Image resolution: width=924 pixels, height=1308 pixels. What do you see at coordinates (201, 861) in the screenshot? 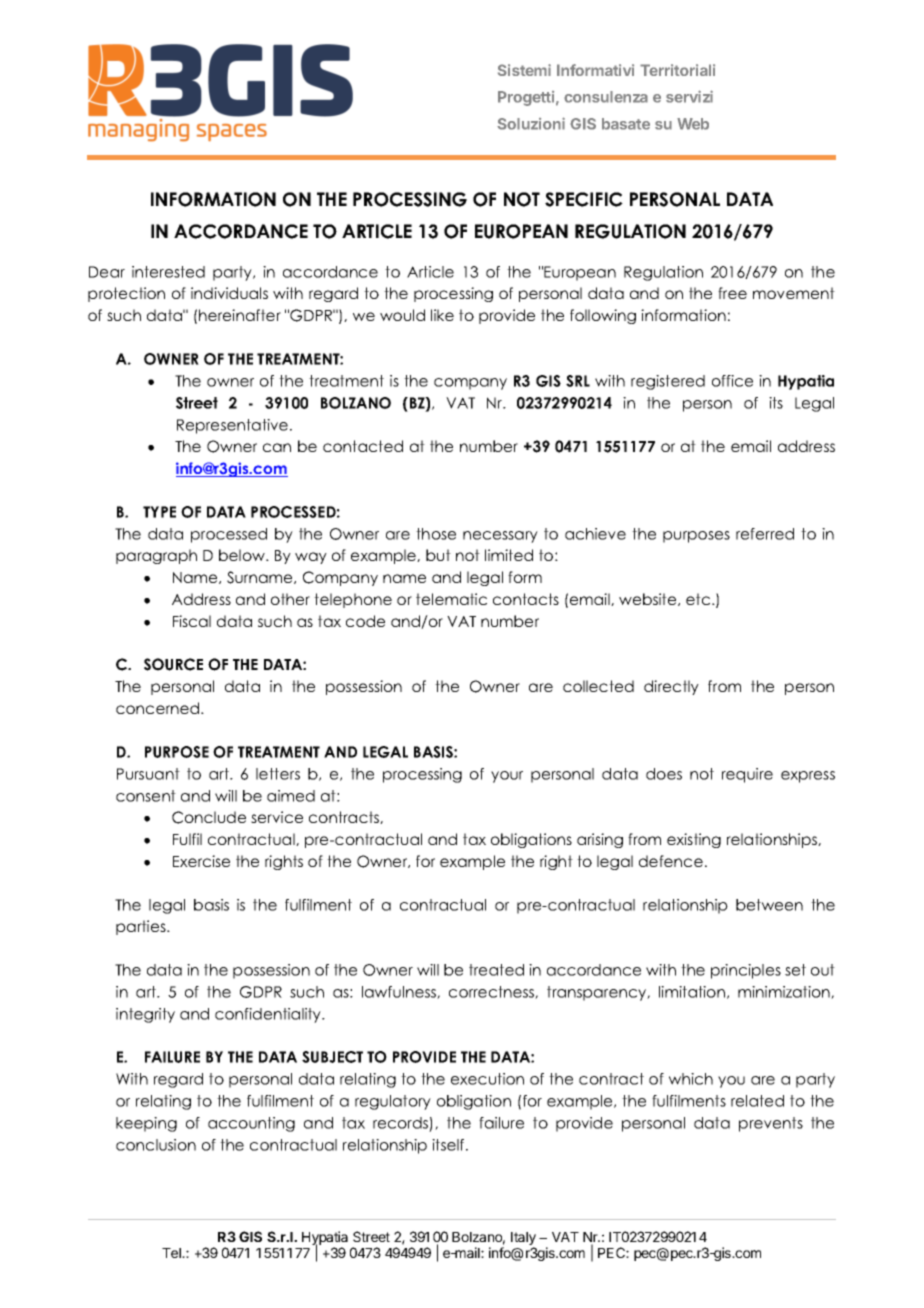
I see `Exercise` at bounding box center [201, 861].
